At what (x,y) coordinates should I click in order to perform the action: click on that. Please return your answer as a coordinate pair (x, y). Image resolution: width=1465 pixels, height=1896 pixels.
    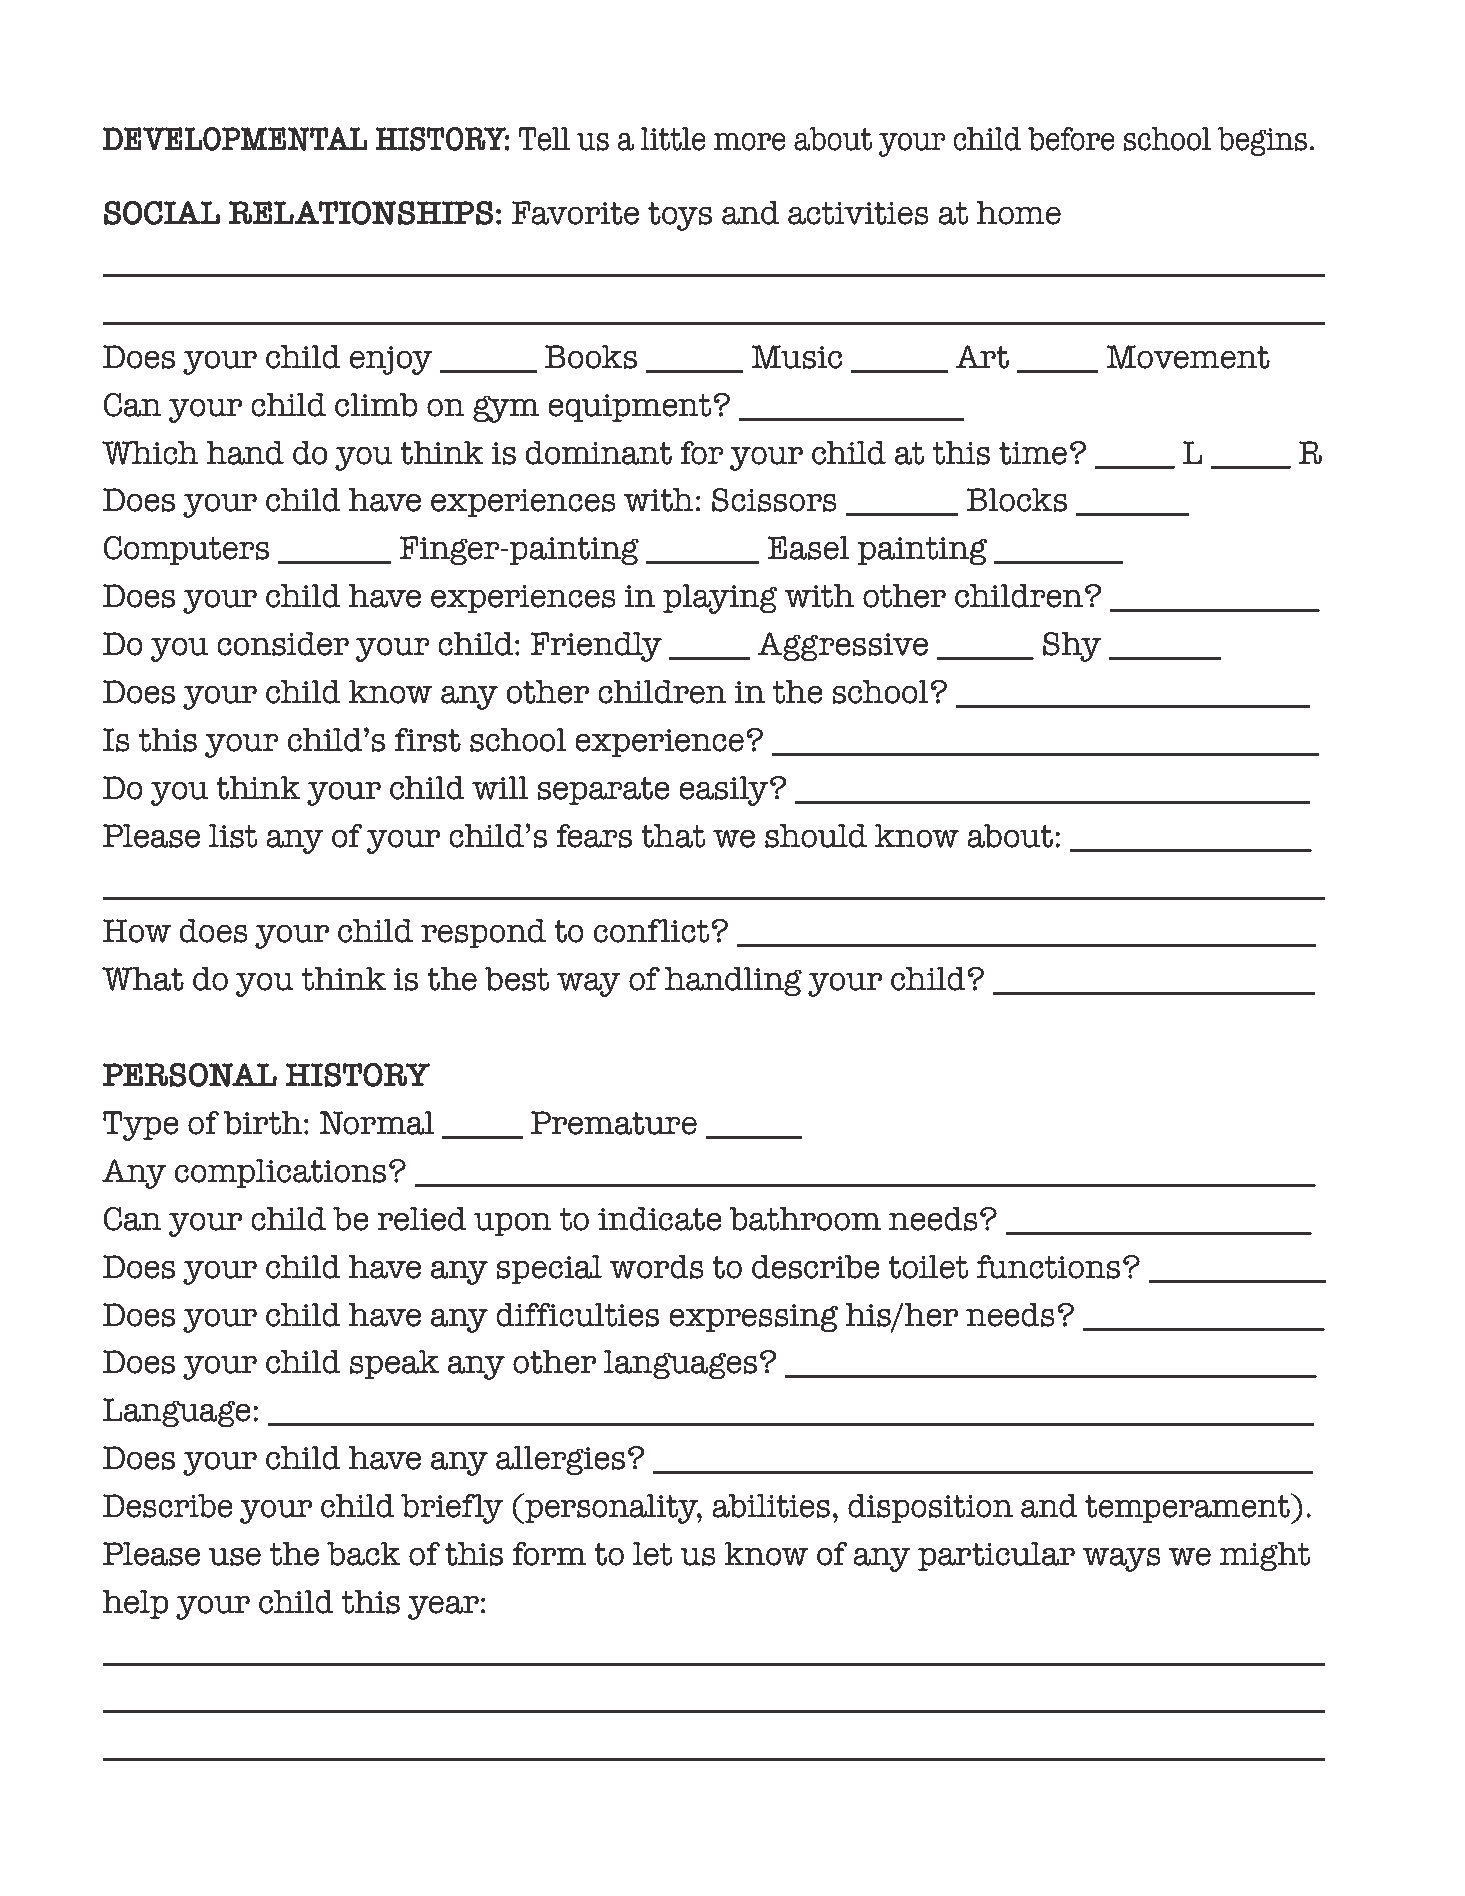
    Looking at the image, I should click on (673, 836).
